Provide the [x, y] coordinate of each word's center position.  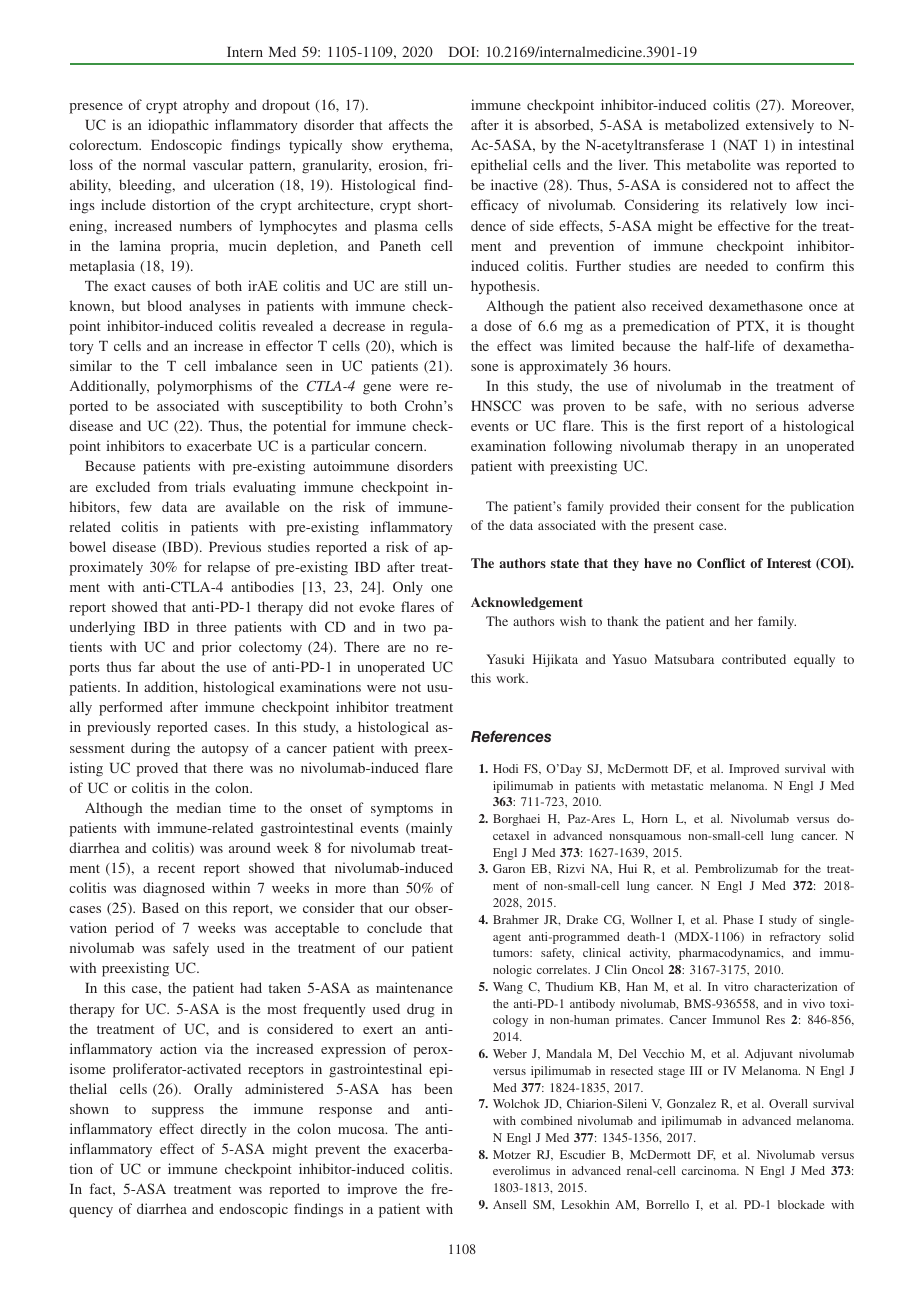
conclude [394, 927]
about [178, 666]
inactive [514, 184]
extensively [780, 126]
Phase [738, 919]
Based [160, 907]
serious [777, 405]
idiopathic [178, 126]
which [418, 345]
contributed [754, 659]
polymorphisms [204, 387]
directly [223, 1130]
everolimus [521, 1170]
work [512, 678]
